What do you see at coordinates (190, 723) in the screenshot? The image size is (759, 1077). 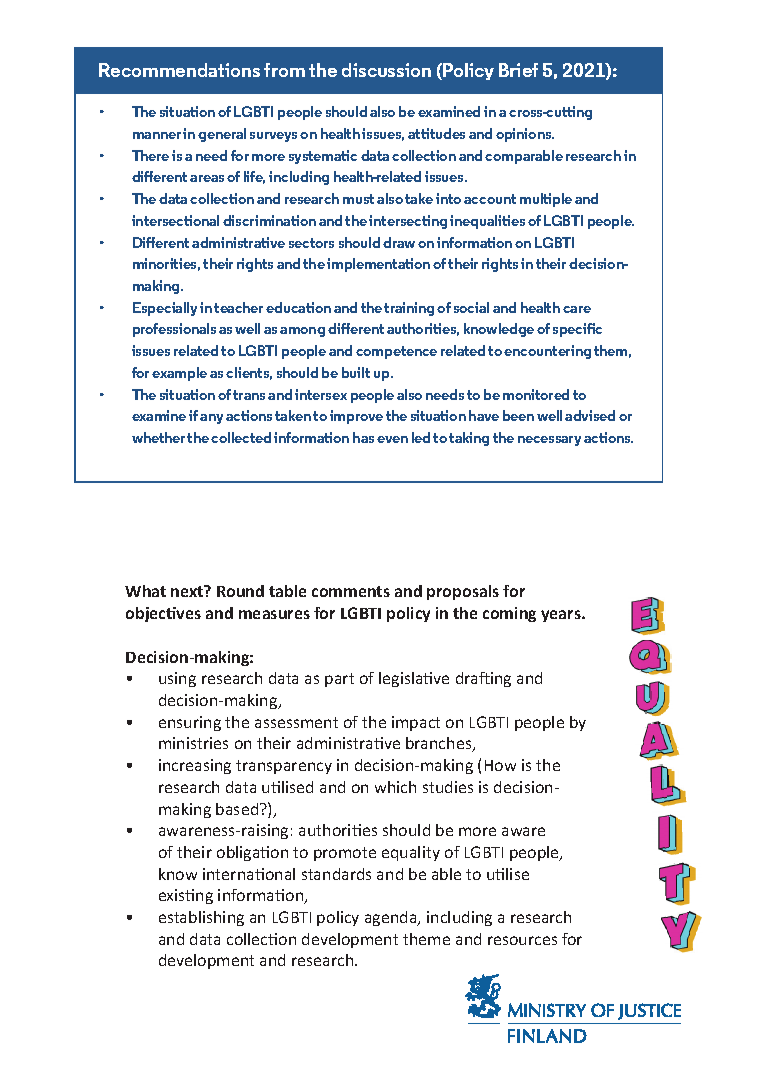 I see `ensuring` at bounding box center [190, 723].
